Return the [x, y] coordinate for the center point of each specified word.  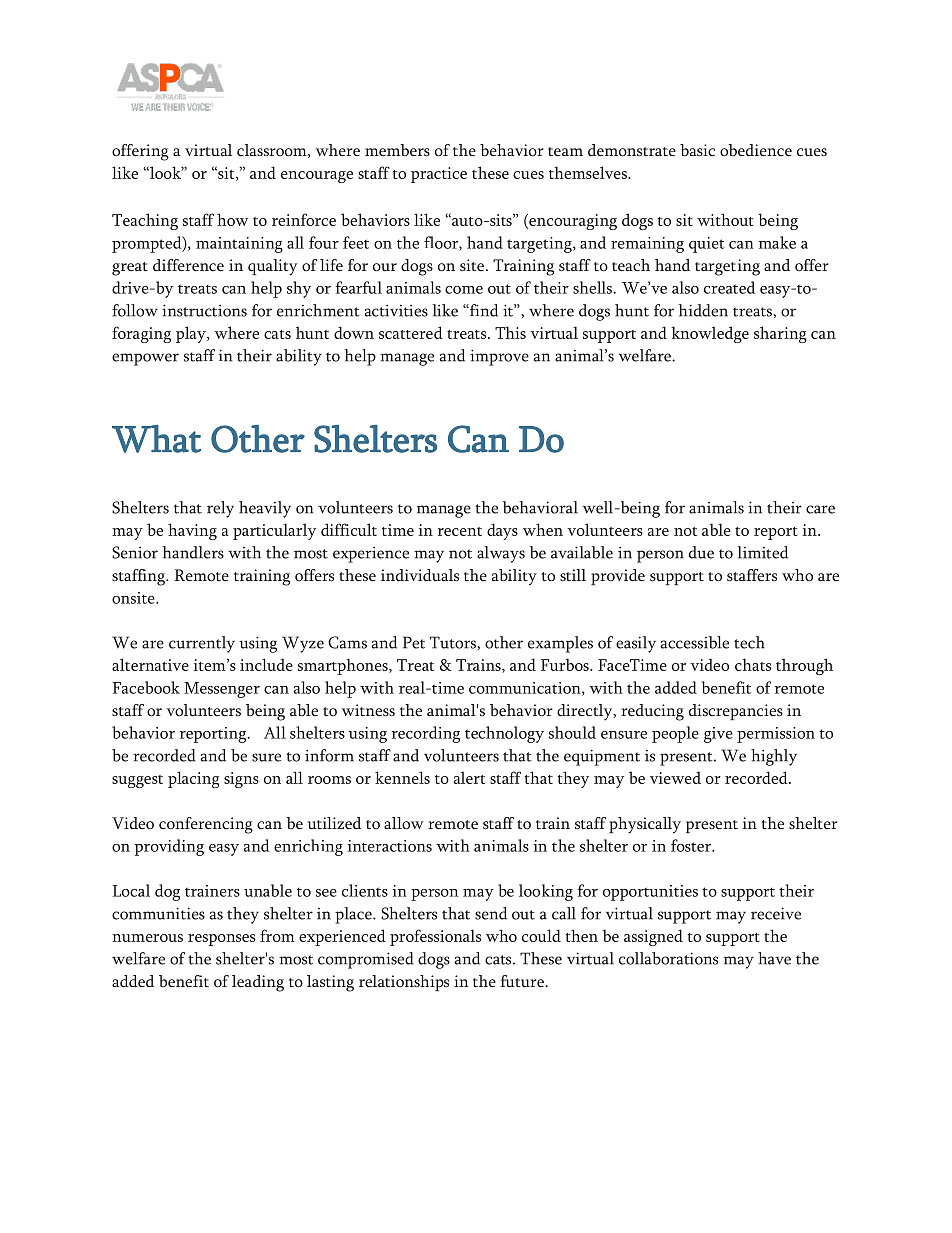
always [501, 554]
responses [221, 940]
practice [439, 175]
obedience [756, 150]
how [232, 219]
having [192, 531]
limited [762, 552]
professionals [435, 937]
